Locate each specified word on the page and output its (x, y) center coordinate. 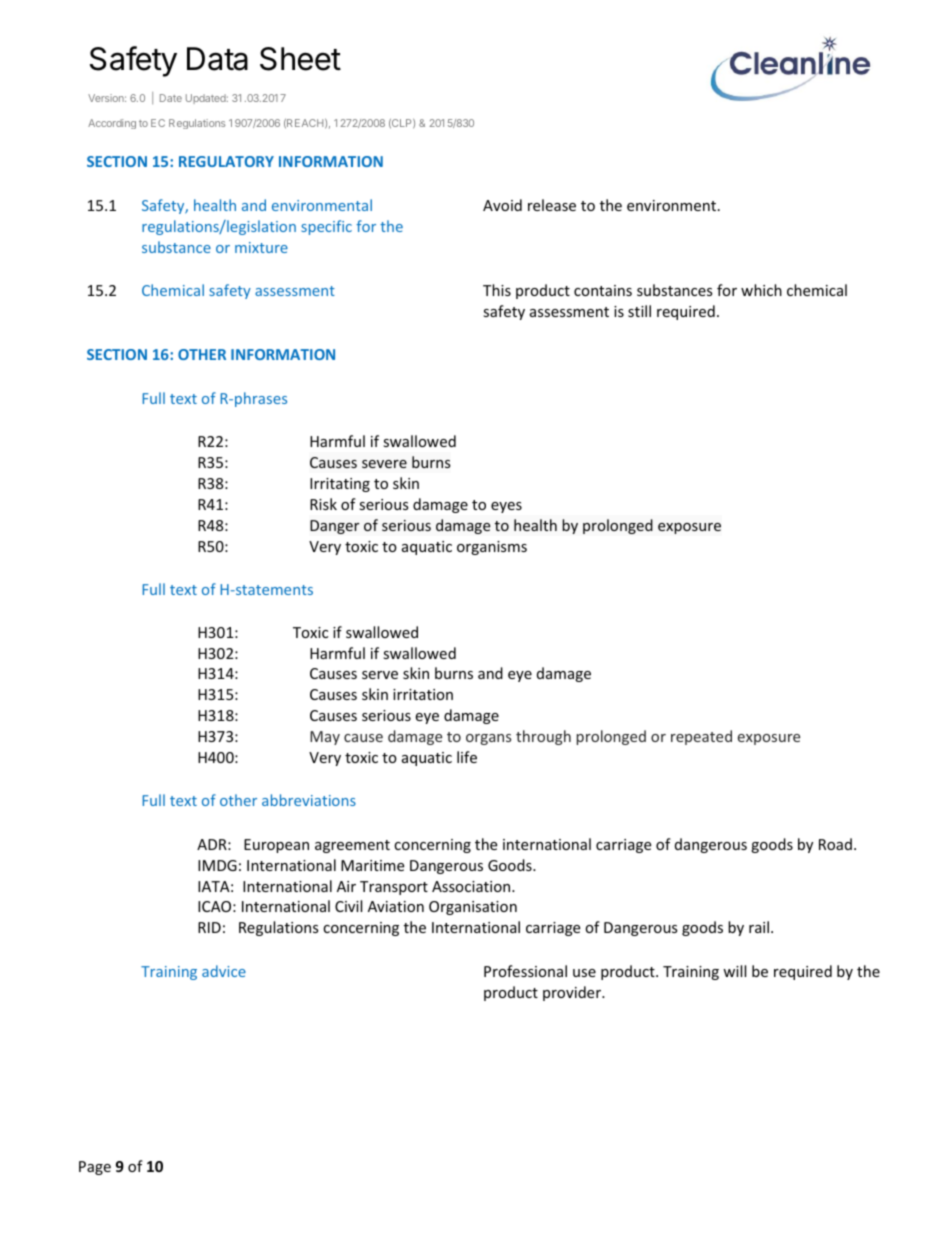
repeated (701, 737)
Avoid (502, 205)
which (761, 290)
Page (95, 1168)
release (552, 205)
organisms (492, 548)
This (497, 290)
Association (472, 886)
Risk (323, 504)
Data (217, 59)
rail (759, 927)
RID (209, 927)
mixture (261, 247)
